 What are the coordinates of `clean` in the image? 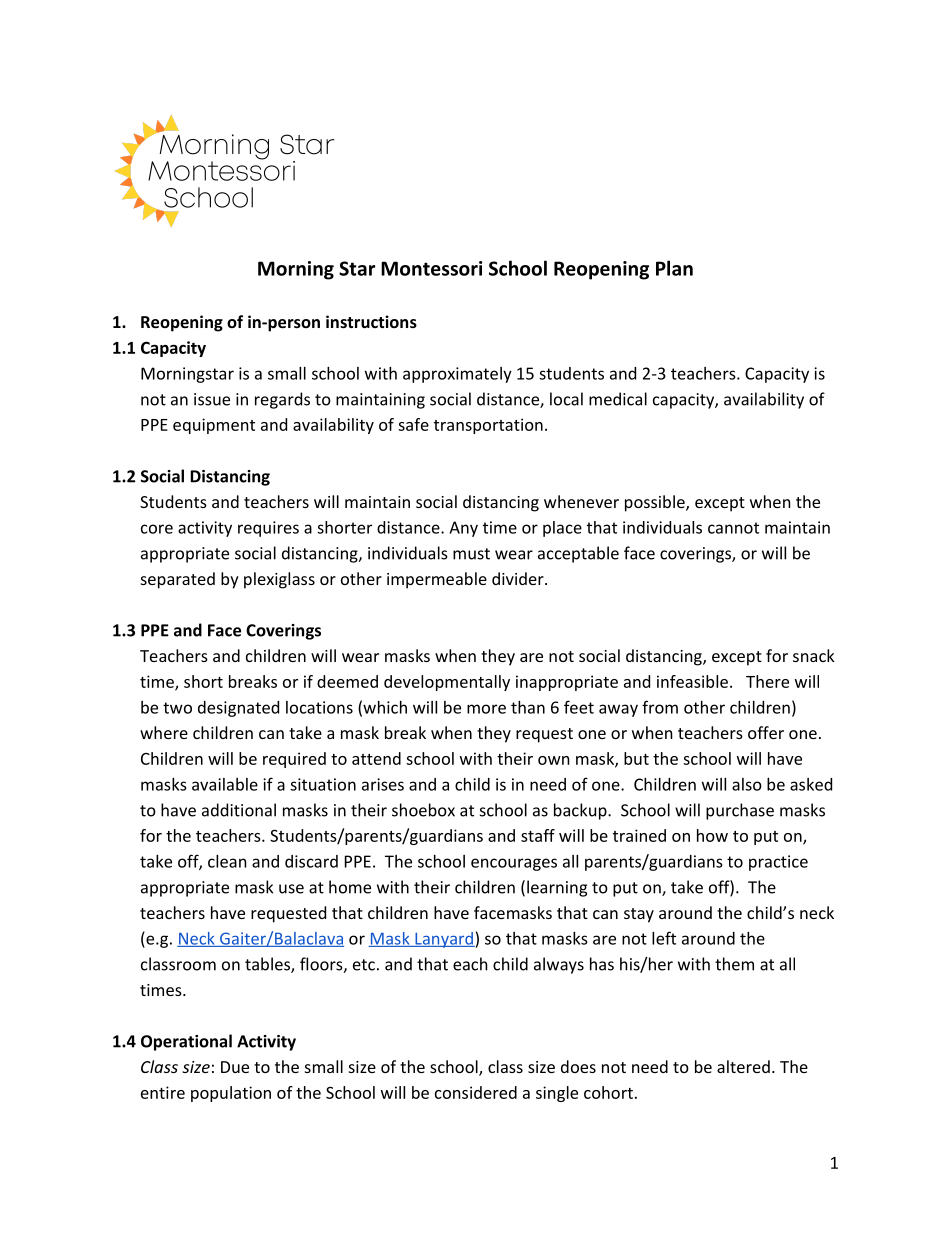 It's located at (227, 861).
